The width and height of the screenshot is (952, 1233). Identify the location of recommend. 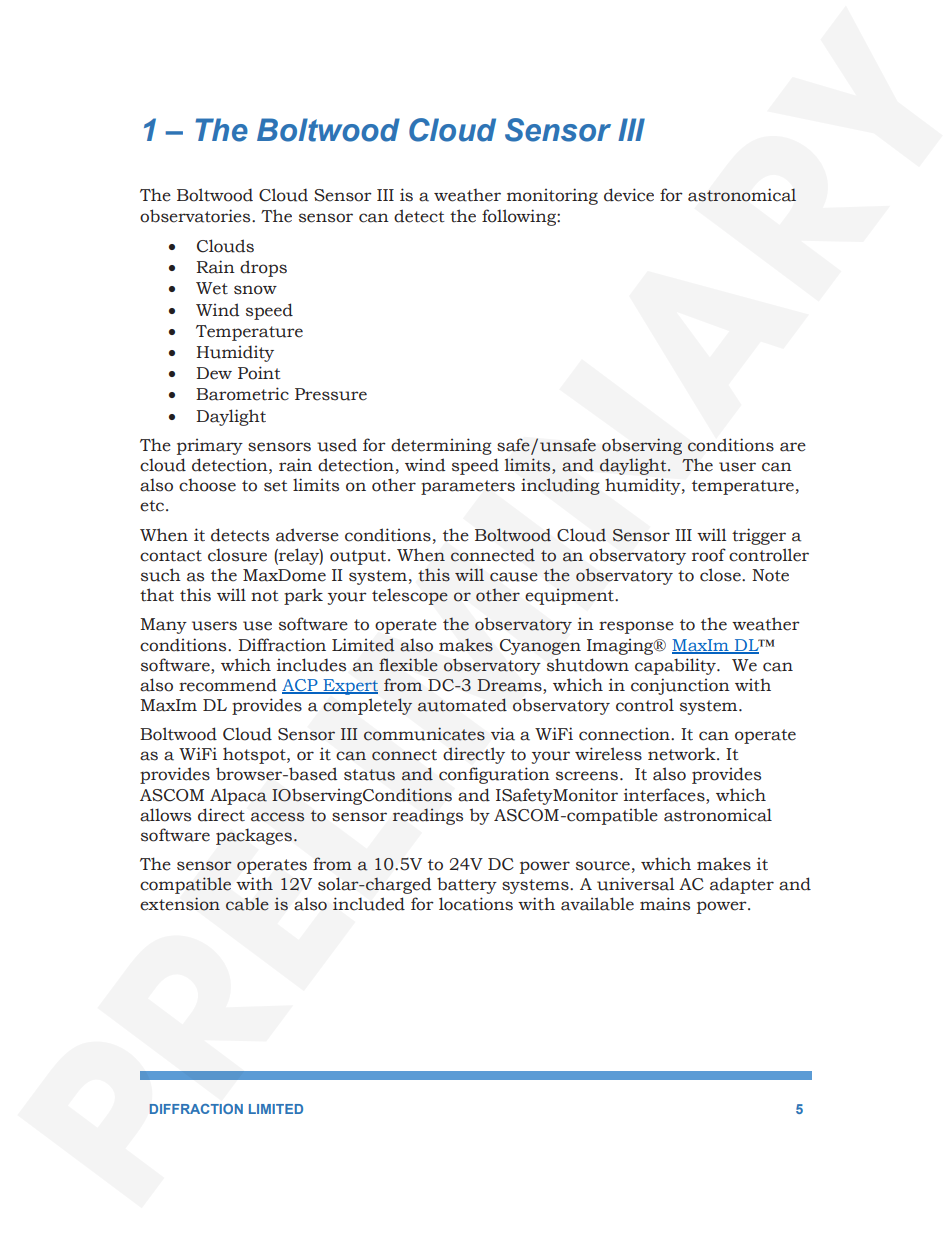
(228, 685).
